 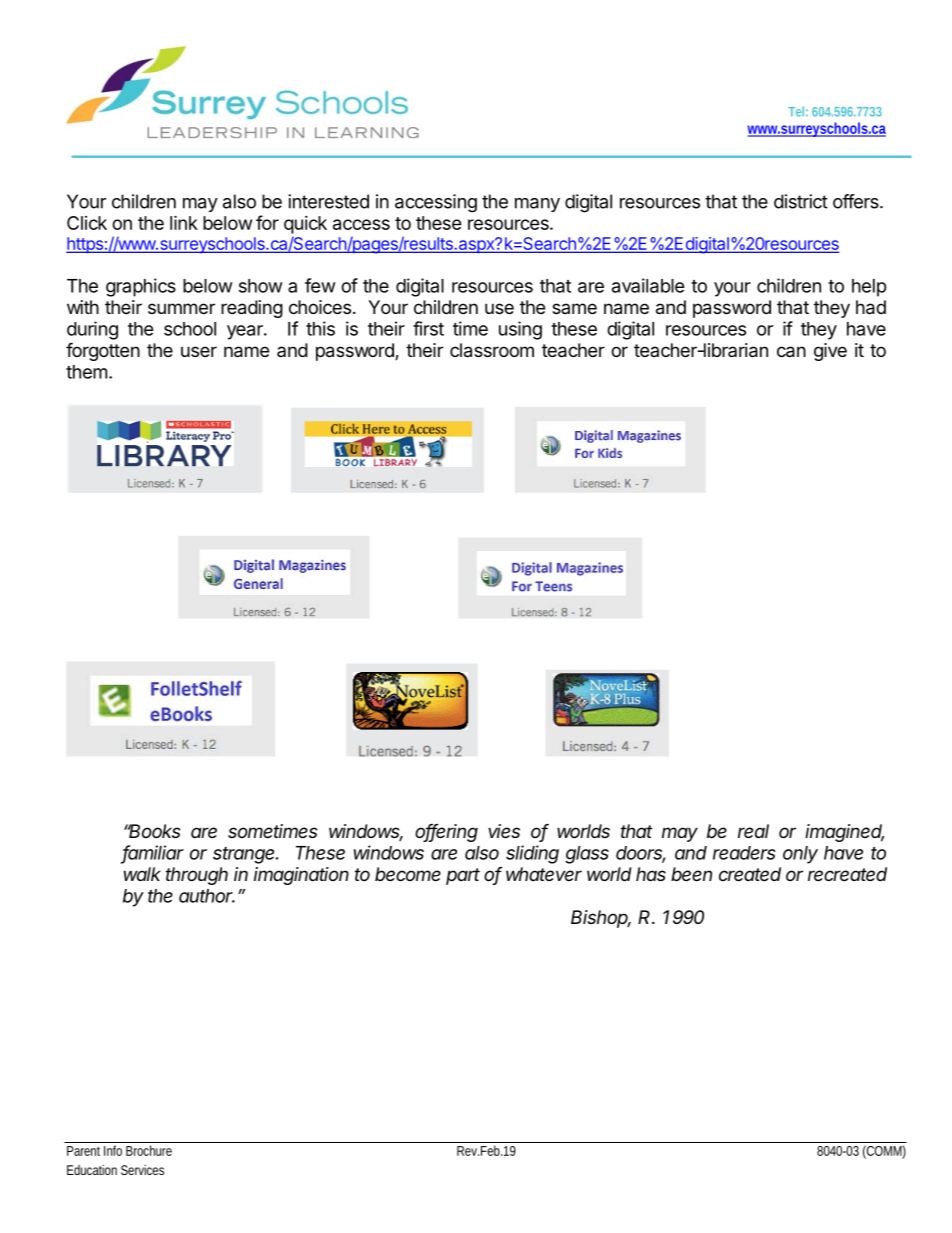 I want to click on many, so click(x=537, y=205).
